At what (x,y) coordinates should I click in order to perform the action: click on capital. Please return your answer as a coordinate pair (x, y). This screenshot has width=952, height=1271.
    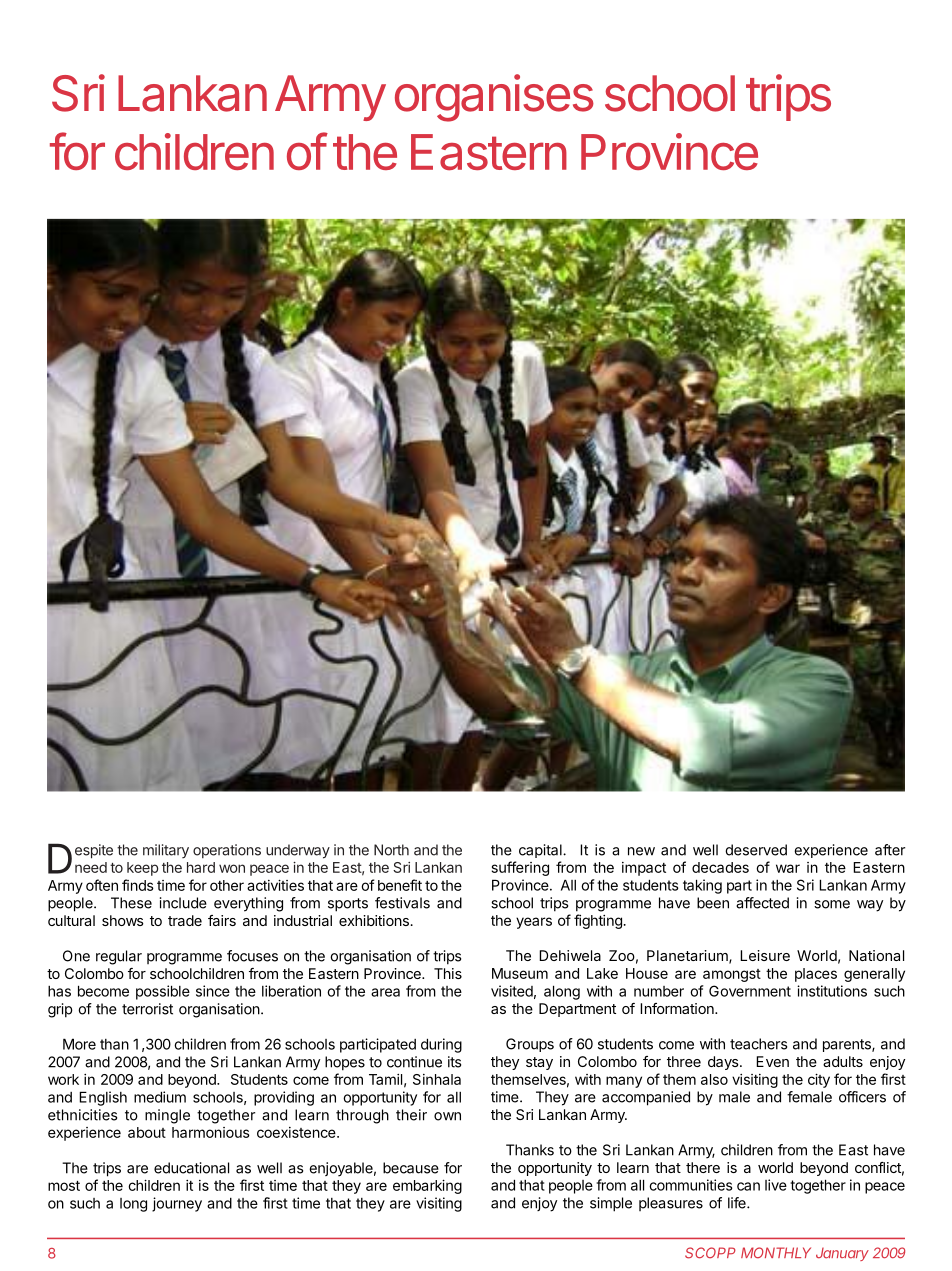
    Looking at the image, I should click on (541, 851).
